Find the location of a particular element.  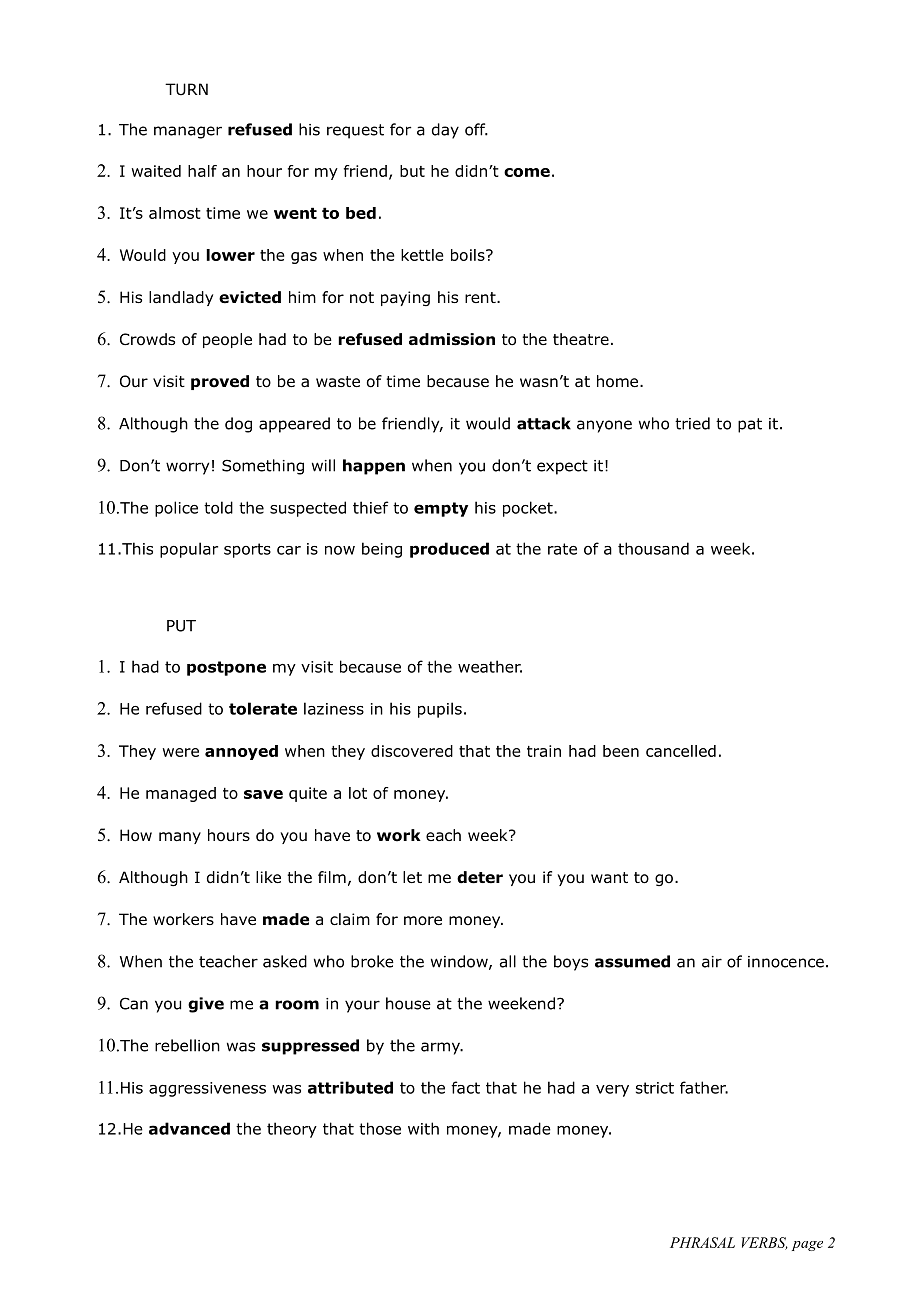

postpone is located at coordinates (226, 668).
